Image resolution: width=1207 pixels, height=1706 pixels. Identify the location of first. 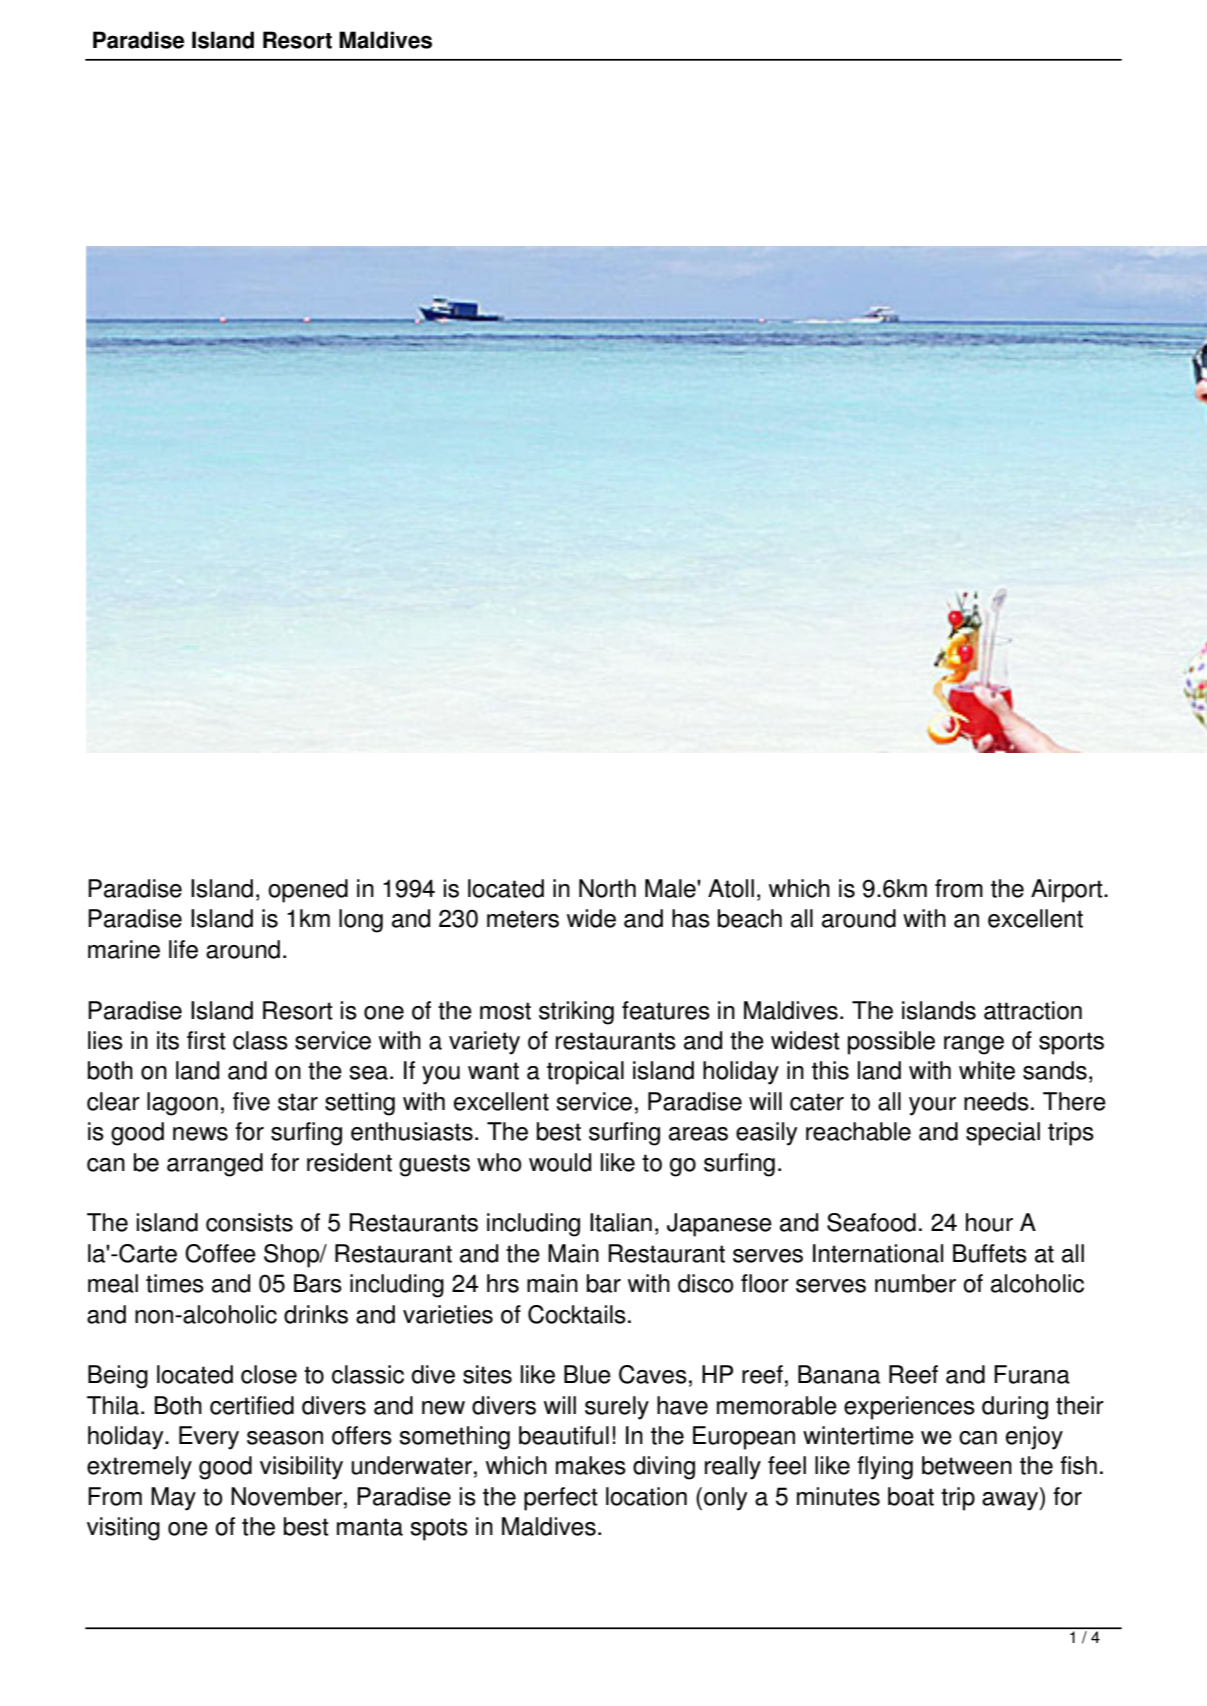
(206, 1040).
